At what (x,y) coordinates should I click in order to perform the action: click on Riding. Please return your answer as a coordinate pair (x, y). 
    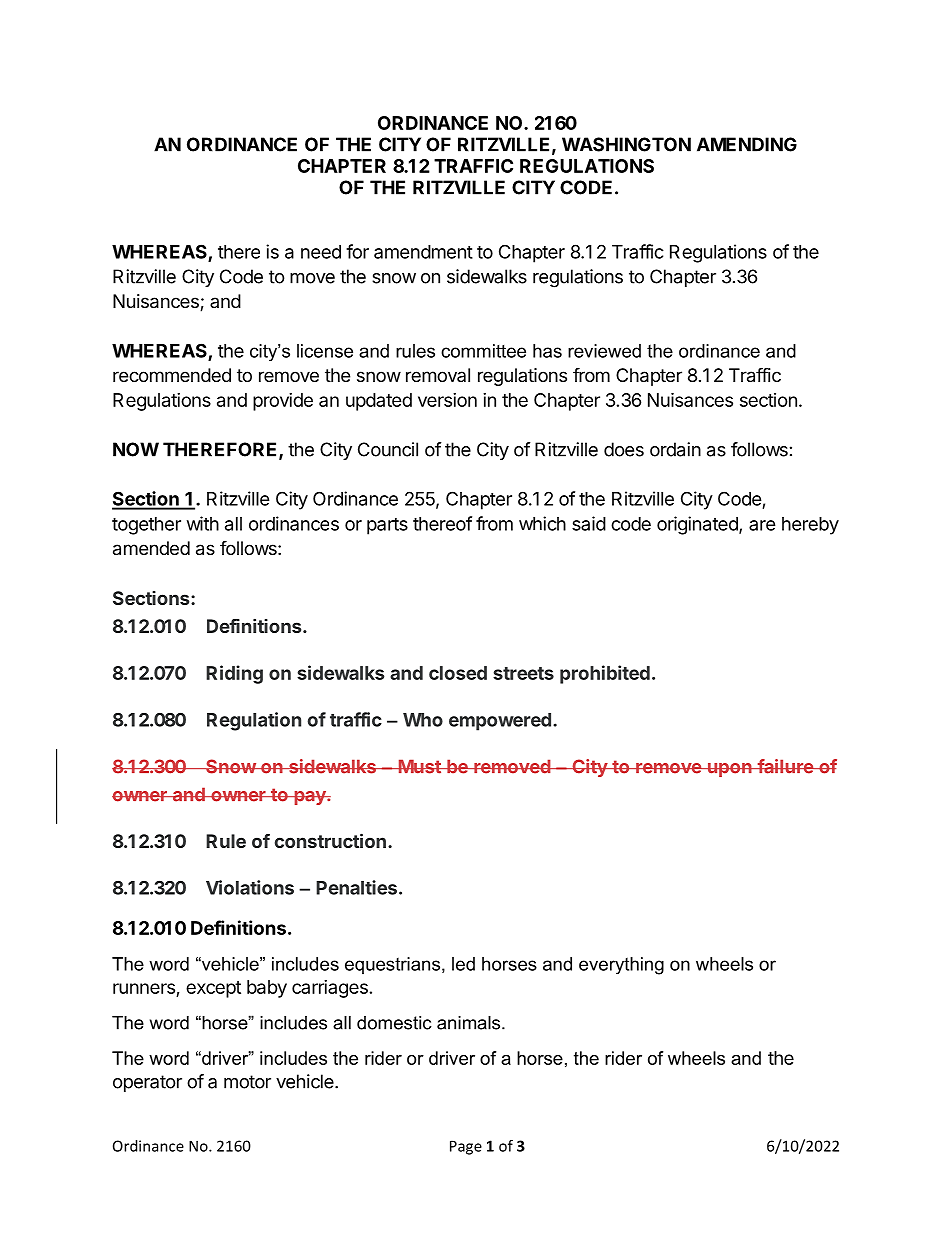
    Looking at the image, I should click on (234, 674).
